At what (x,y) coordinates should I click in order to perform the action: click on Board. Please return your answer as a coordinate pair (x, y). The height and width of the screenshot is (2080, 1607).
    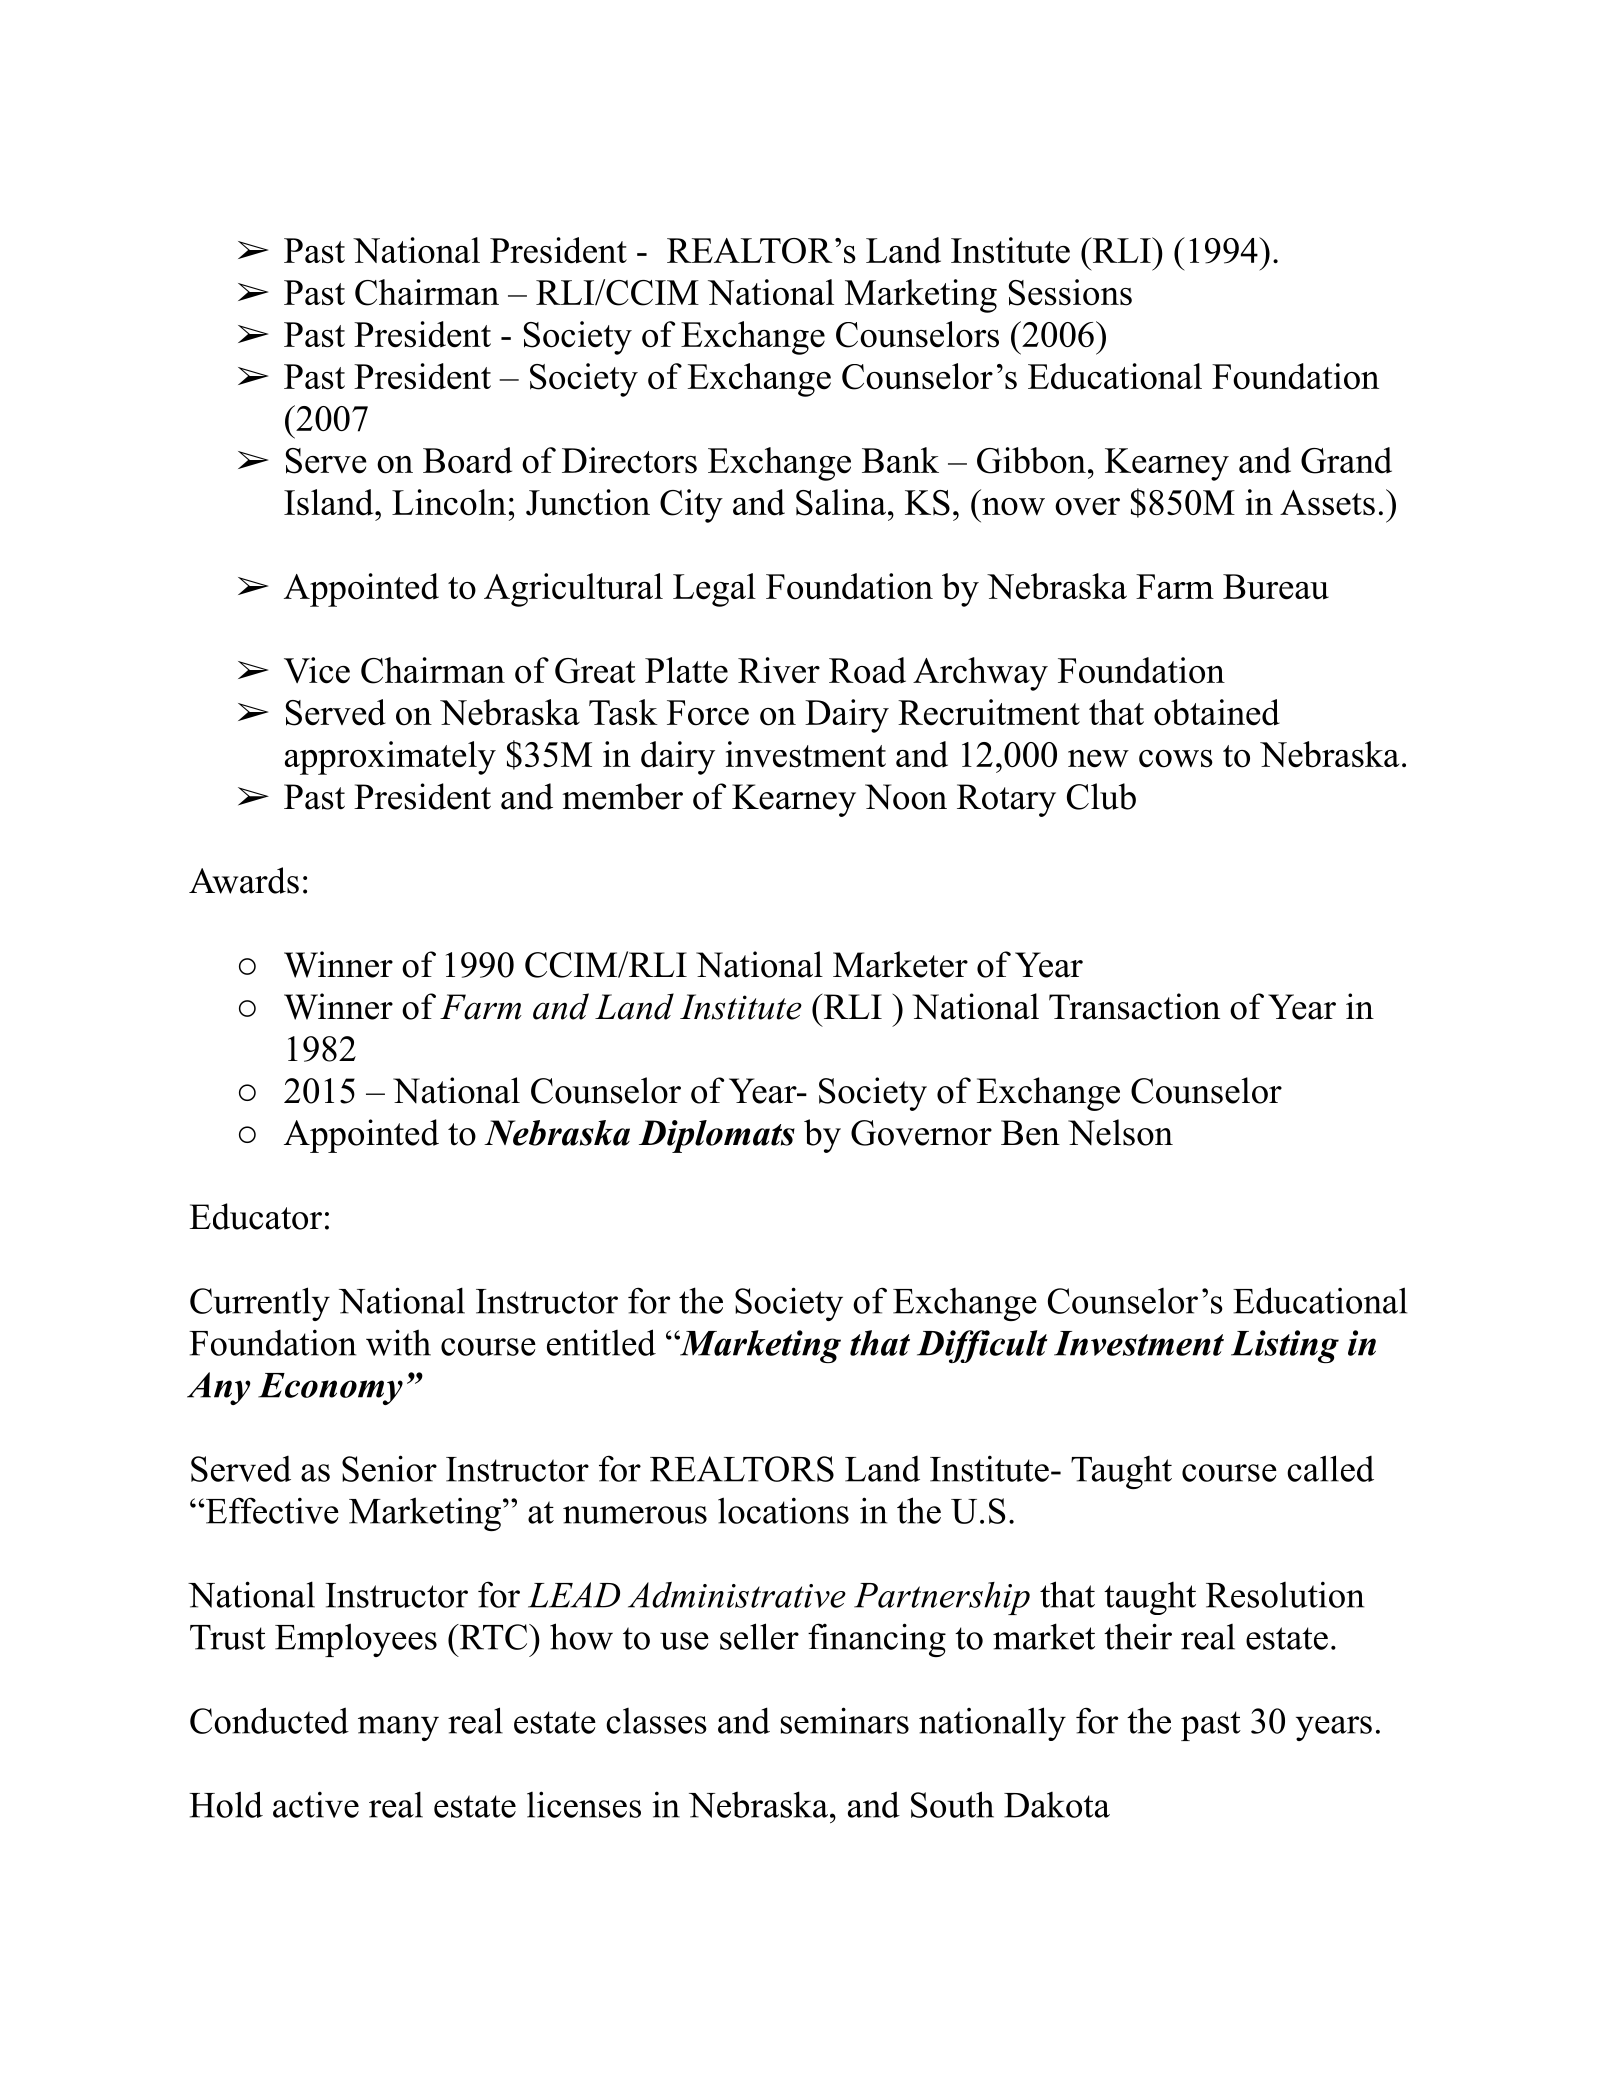
    Looking at the image, I should click on (467, 460).
